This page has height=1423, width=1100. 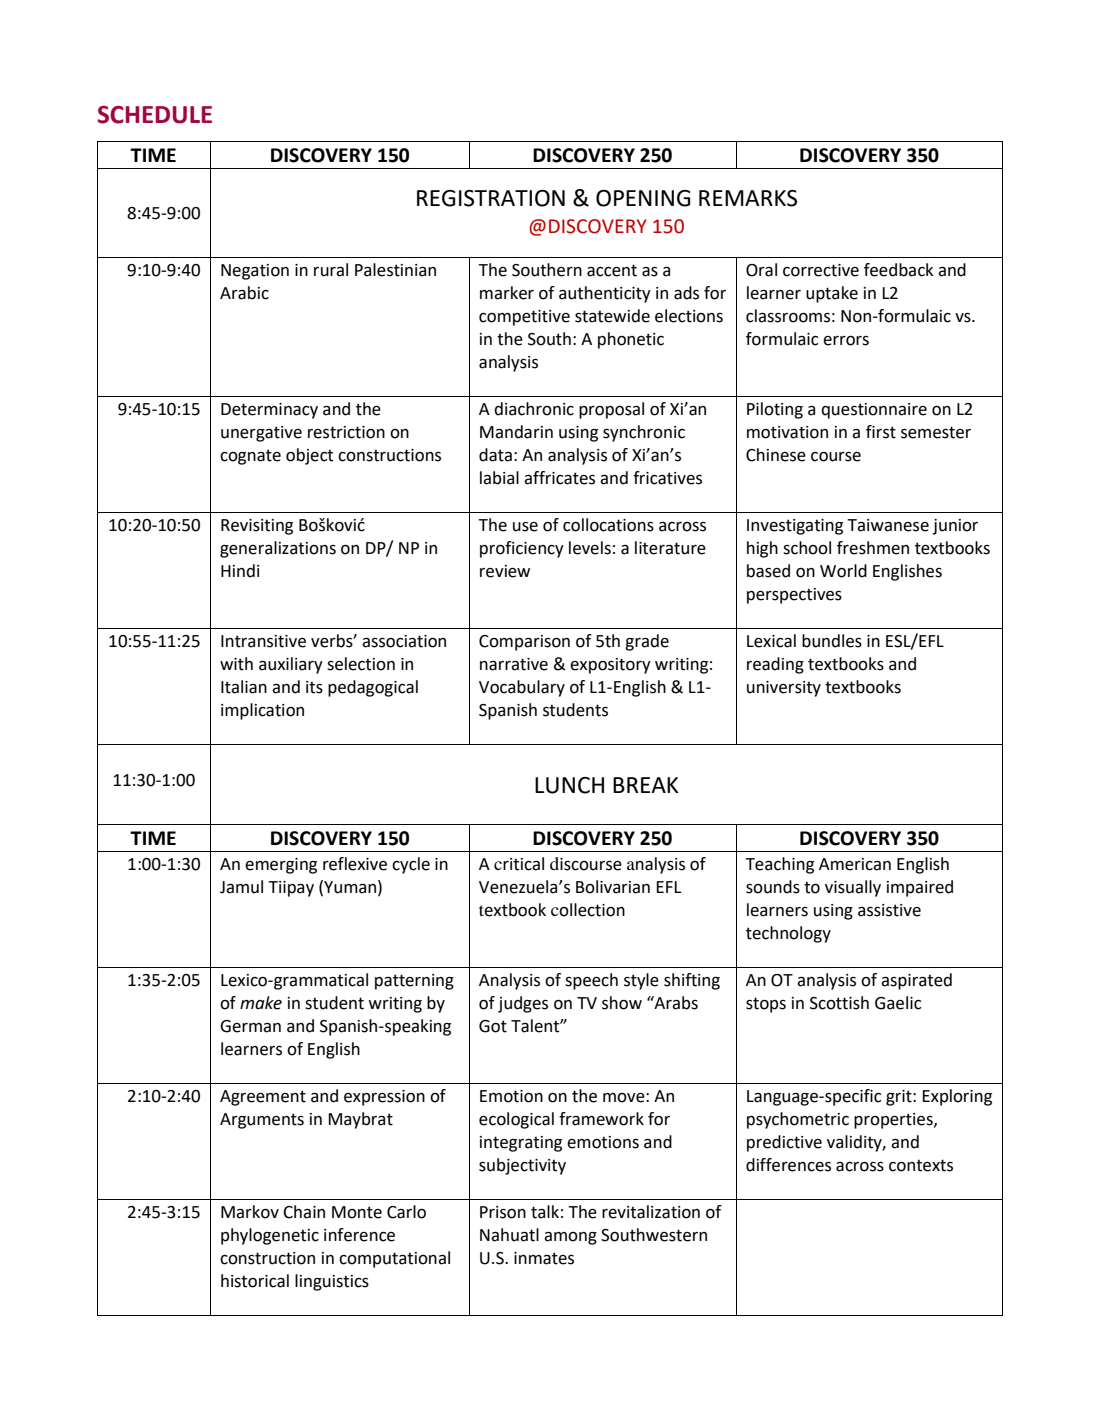 What do you see at coordinates (921, 1165) in the page?
I see `contexts` at bounding box center [921, 1165].
